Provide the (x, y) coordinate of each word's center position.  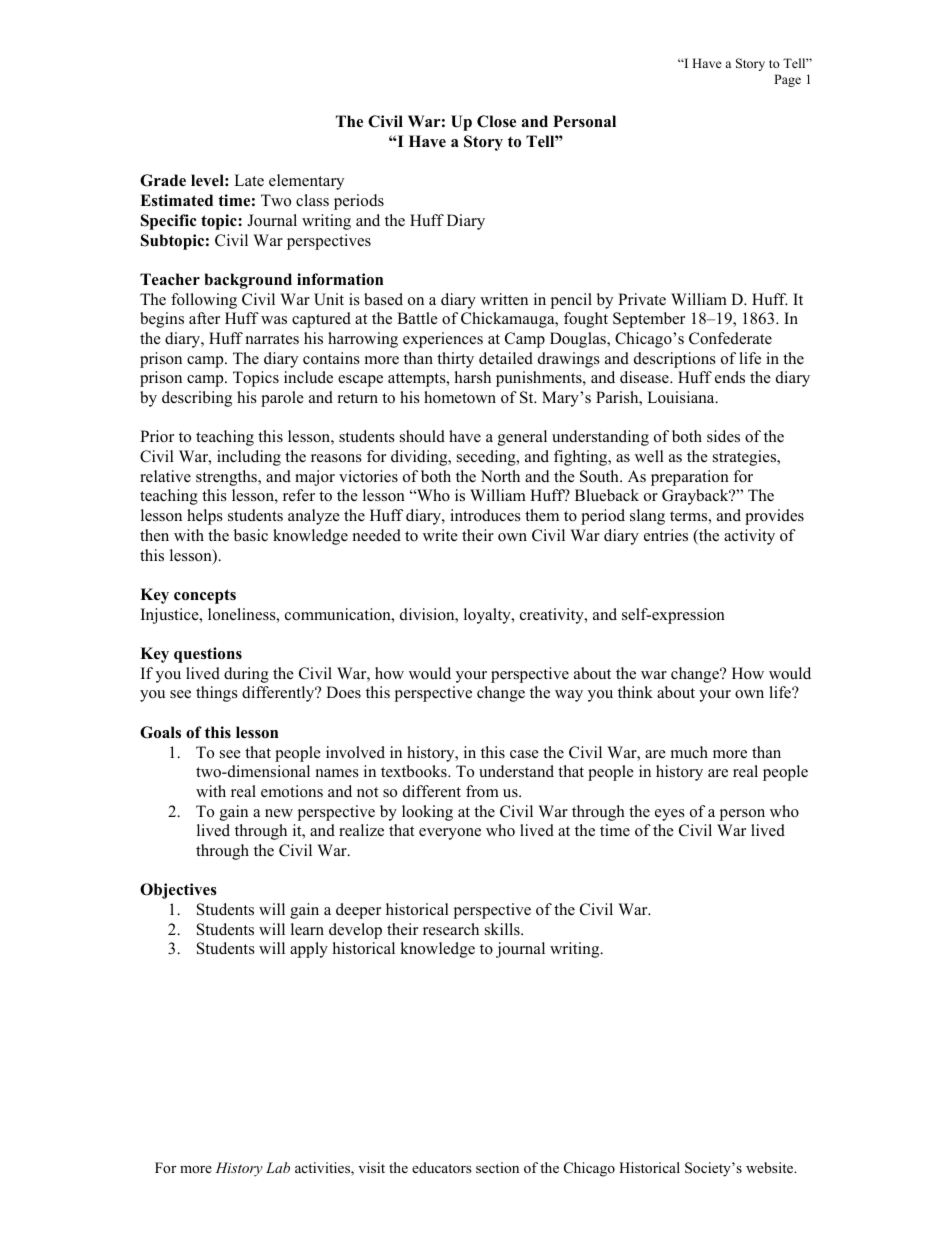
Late (249, 180)
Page (787, 80)
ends (730, 377)
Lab (278, 1167)
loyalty (488, 616)
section (497, 1167)
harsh (473, 377)
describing (197, 399)
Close (496, 121)
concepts (205, 596)
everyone (450, 834)
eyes (670, 815)
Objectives (178, 891)
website (771, 1167)
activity (749, 537)
